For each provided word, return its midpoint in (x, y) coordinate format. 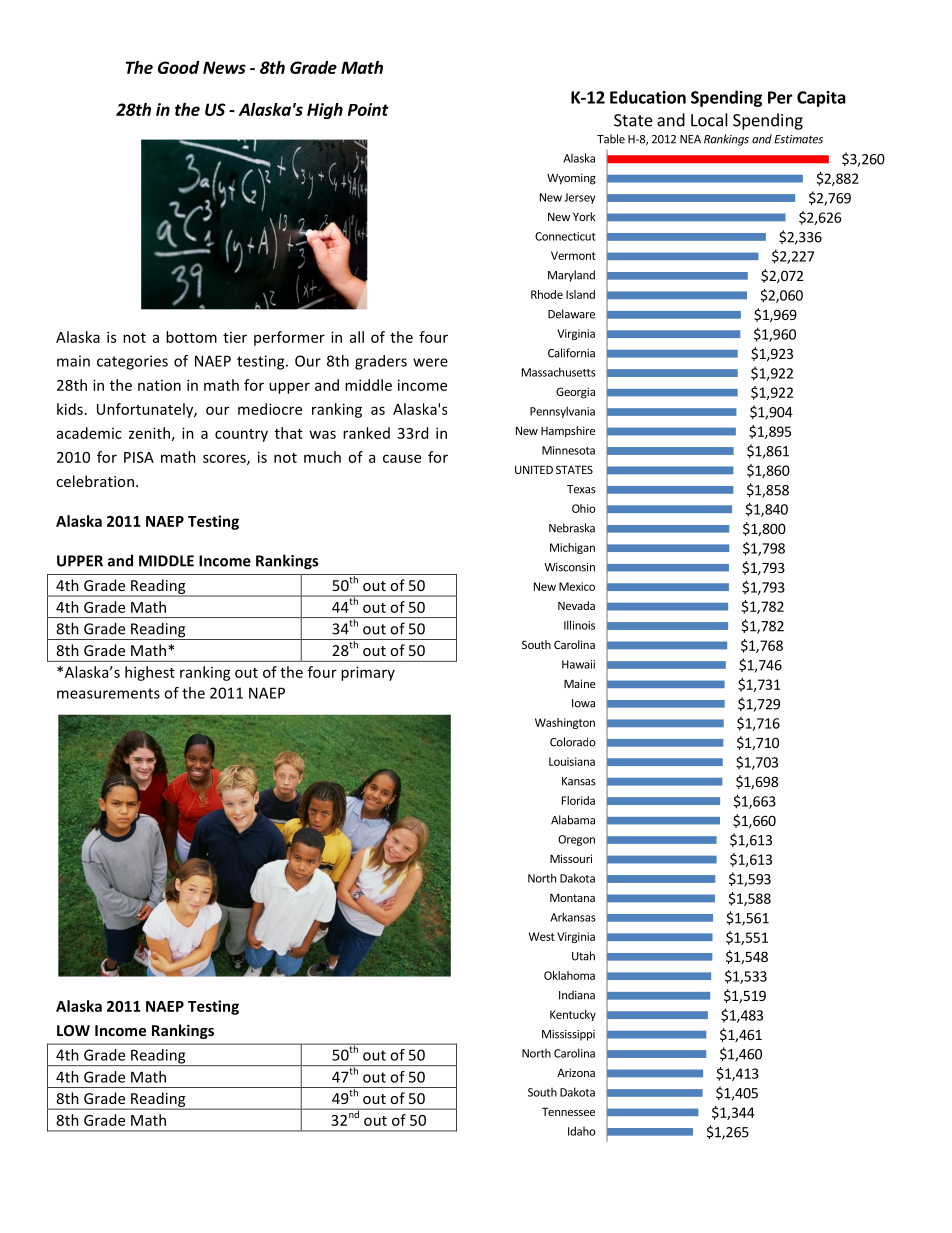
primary (368, 673)
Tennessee (568, 1111)
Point (368, 109)
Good (178, 67)
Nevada (576, 605)
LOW (73, 1030)
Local (709, 120)
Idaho (582, 1131)
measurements (108, 693)
